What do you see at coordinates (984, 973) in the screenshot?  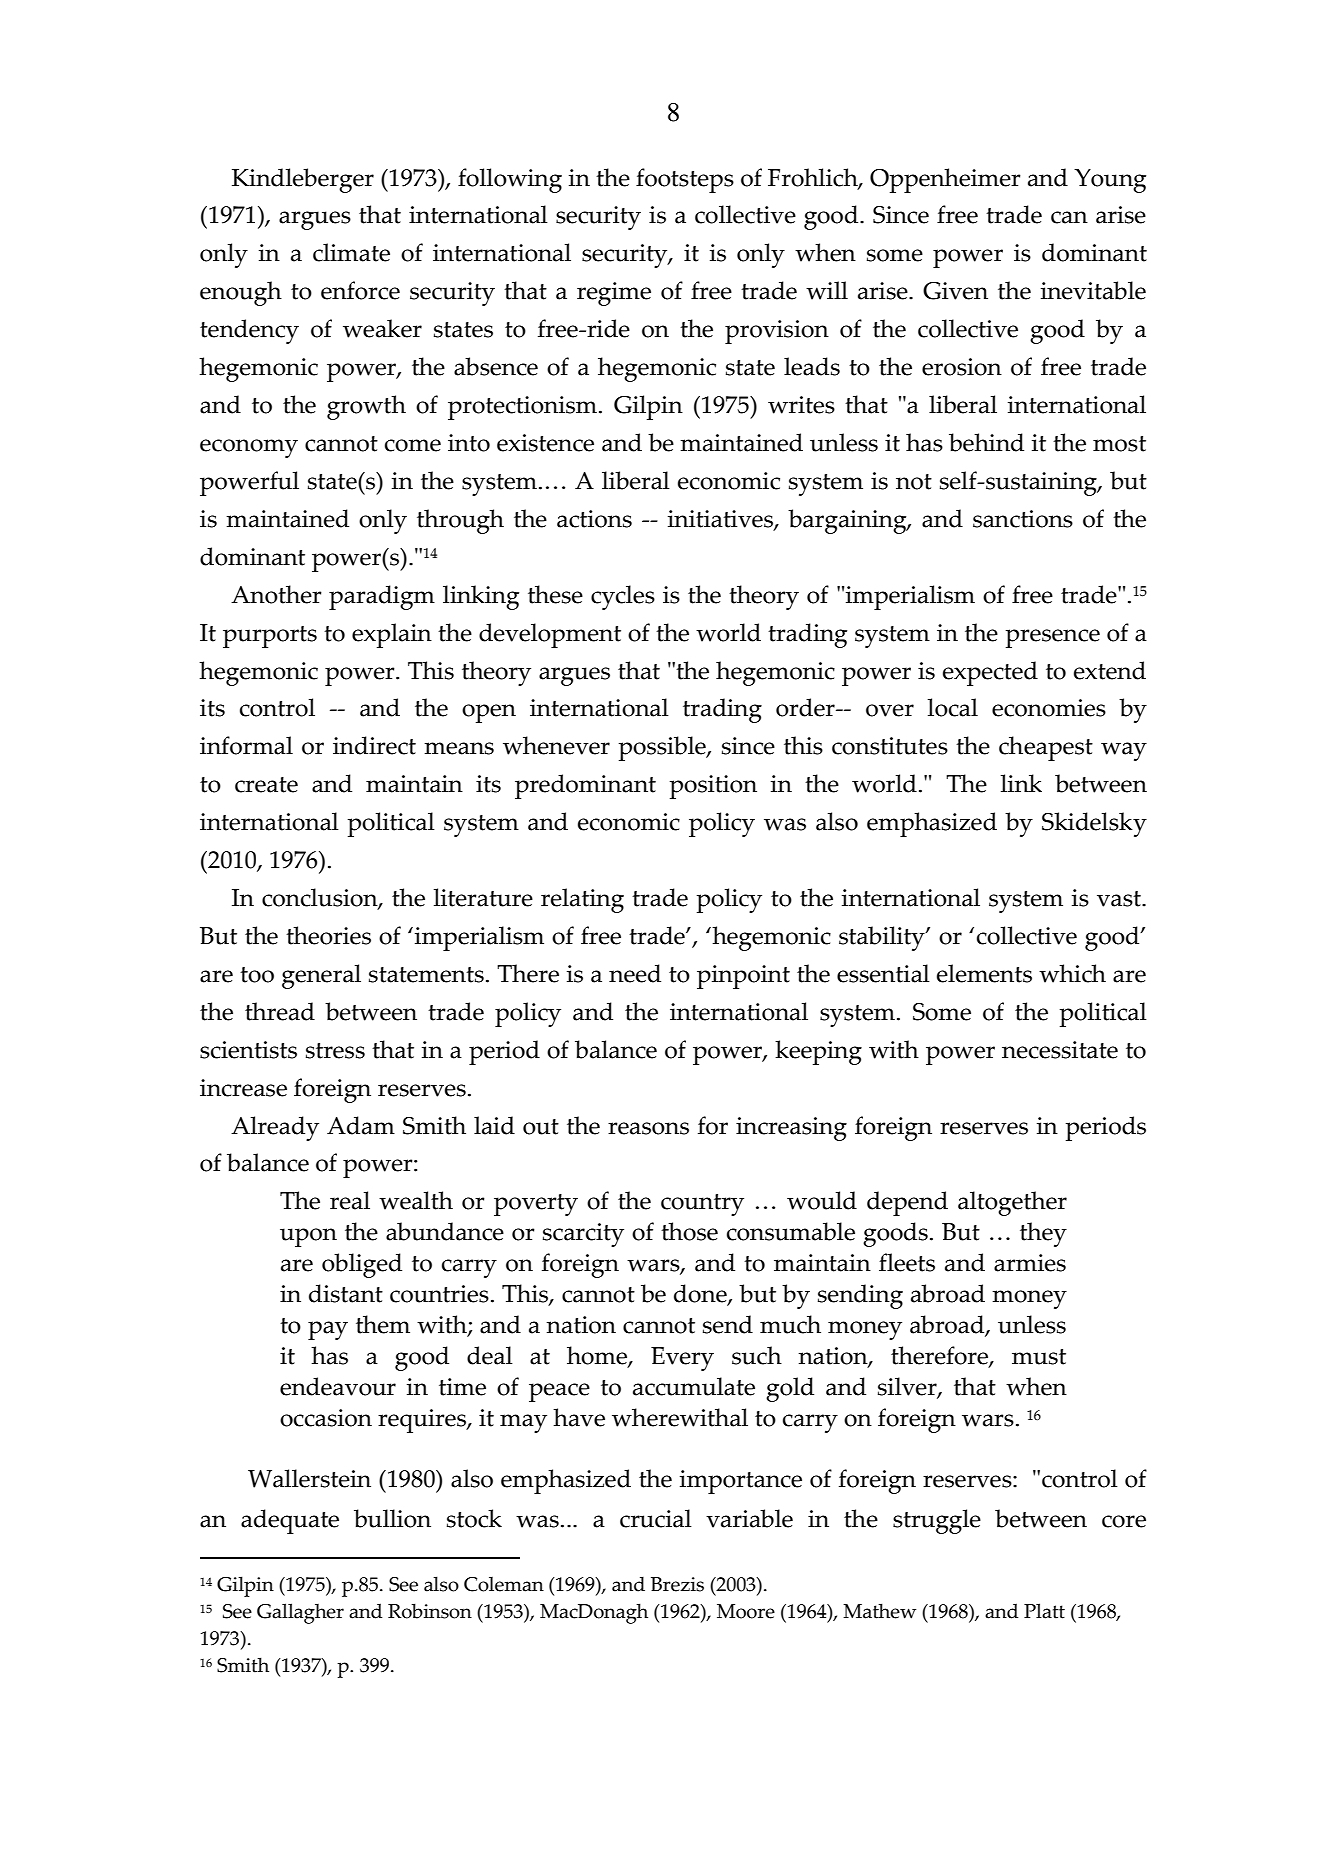 I see `elements` at bounding box center [984, 973].
